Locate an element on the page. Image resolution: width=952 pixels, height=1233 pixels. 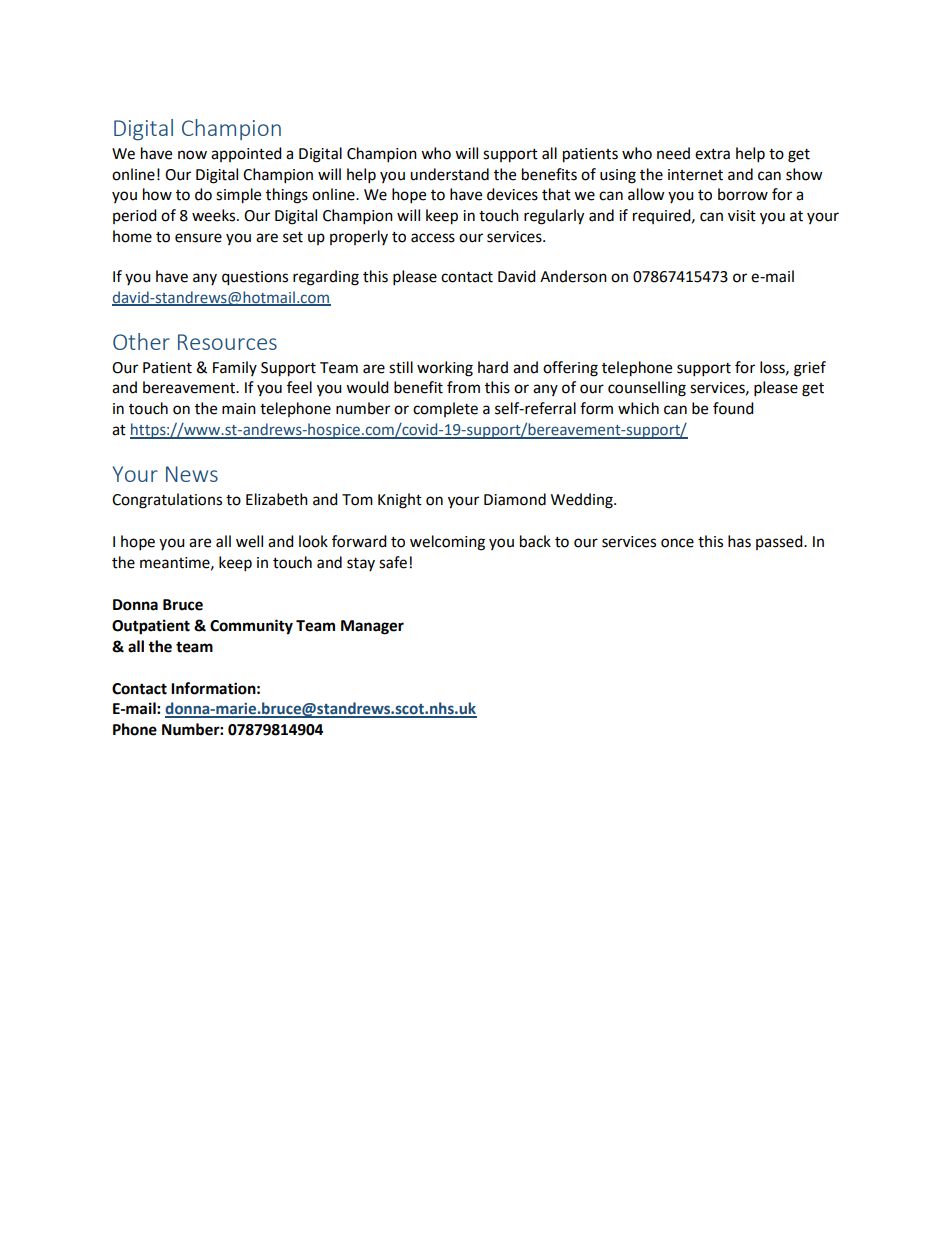
News is located at coordinates (192, 474).
